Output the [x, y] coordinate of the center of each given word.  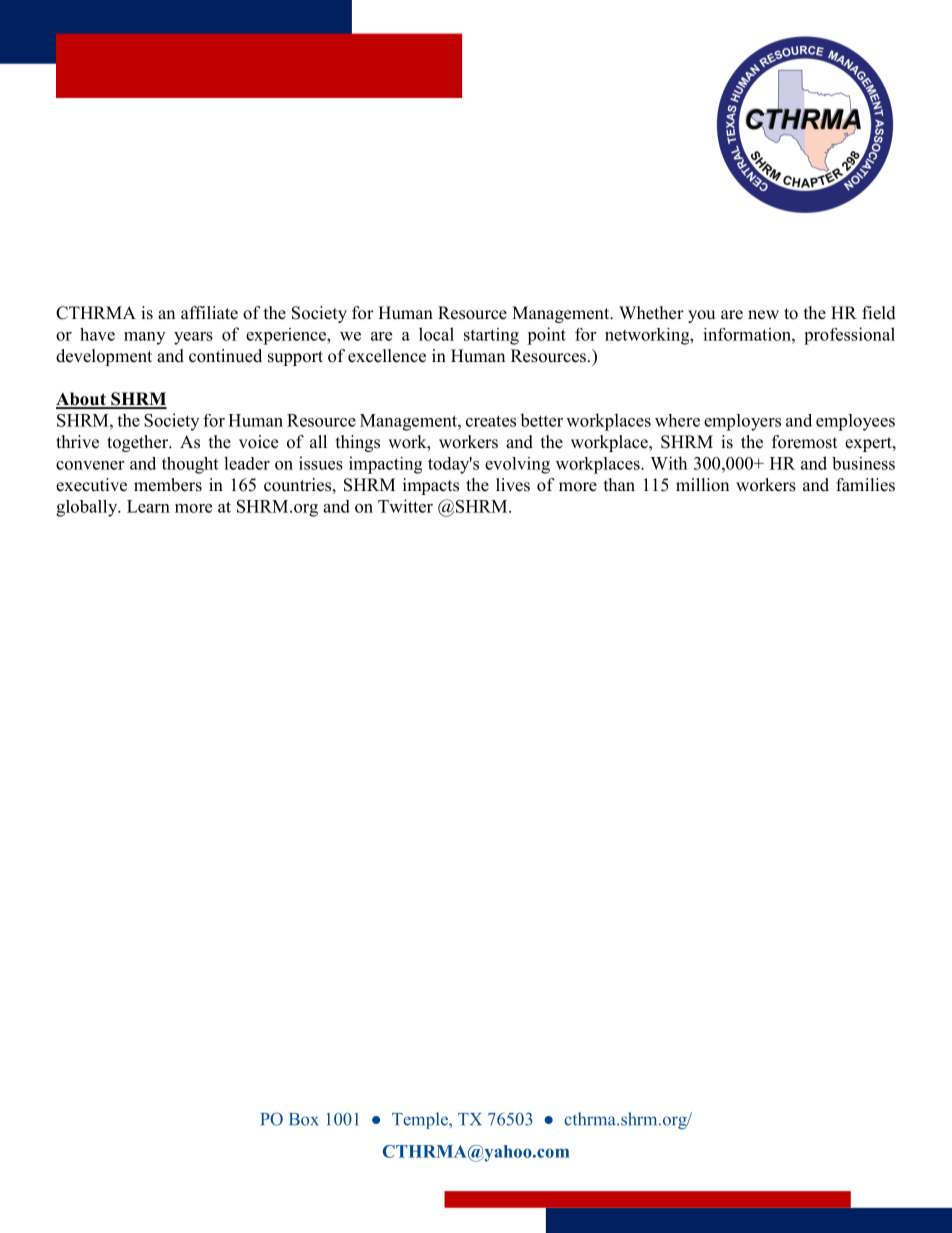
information [748, 334]
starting [491, 336]
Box [304, 1119]
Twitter [405, 506]
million [702, 485]
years [193, 338]
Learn [148, 506]
